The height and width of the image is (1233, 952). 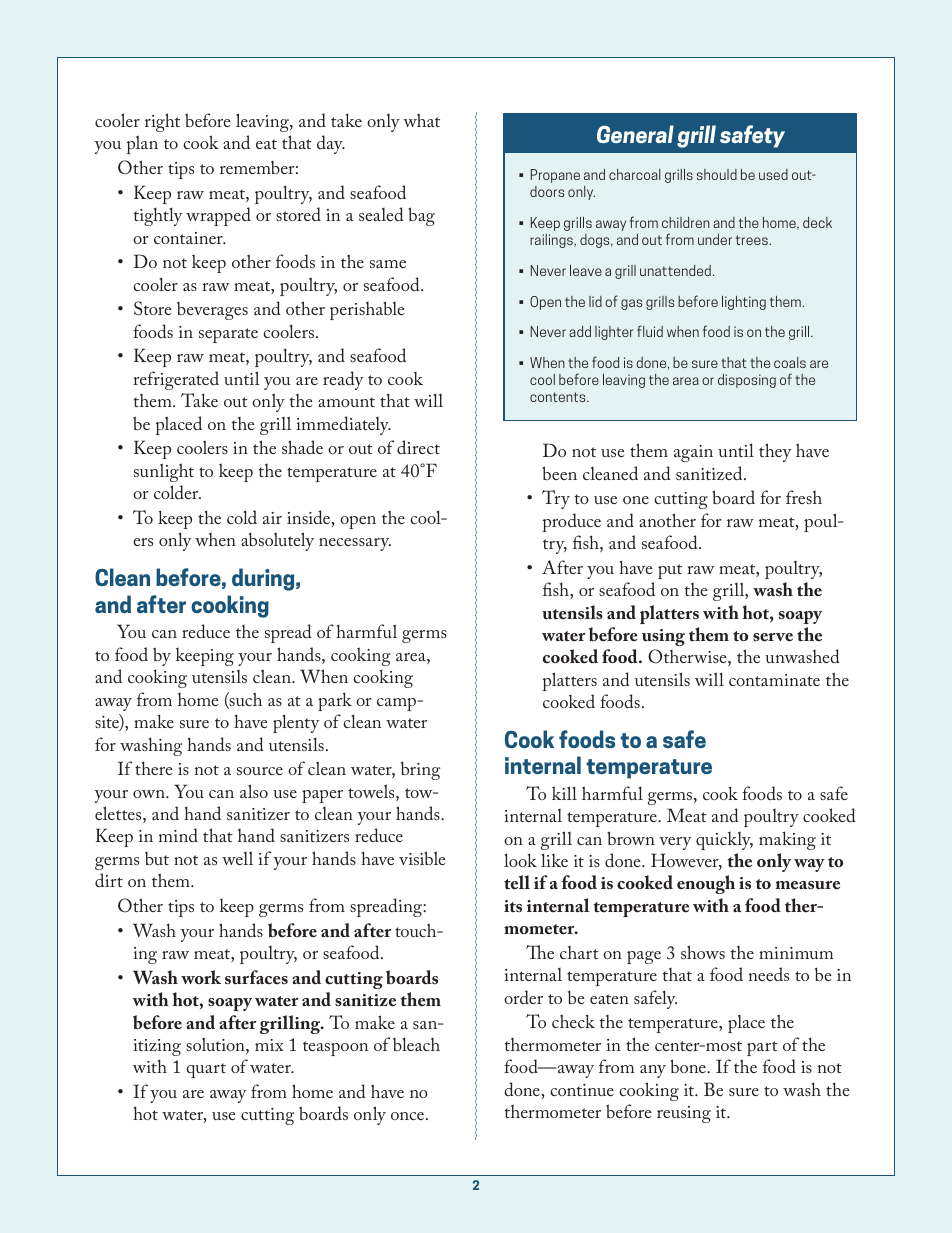 I want to click on absolutely, so click(x=277, y=541).
